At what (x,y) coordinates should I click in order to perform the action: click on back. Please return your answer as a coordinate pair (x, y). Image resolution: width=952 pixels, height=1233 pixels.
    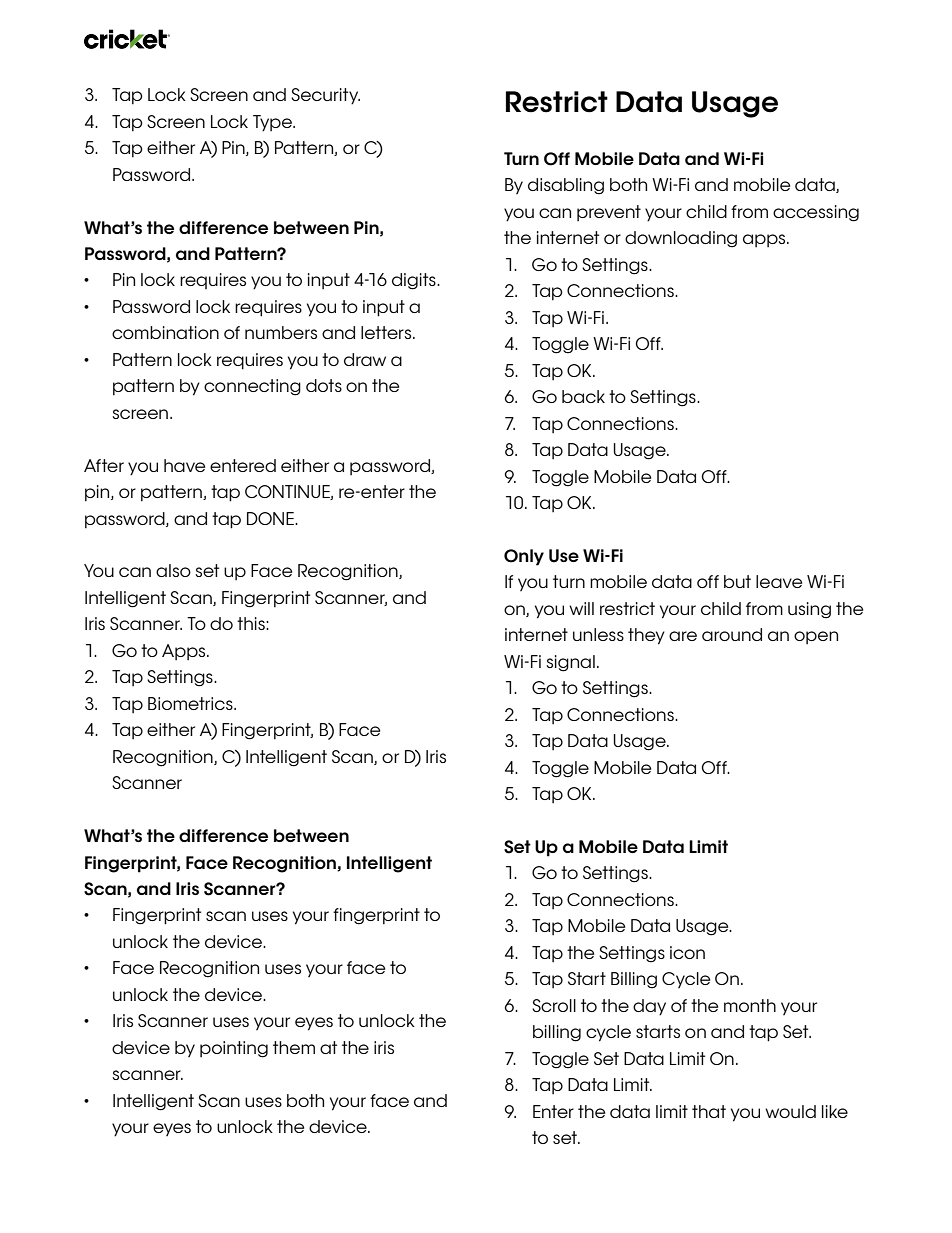
    Looking at the image, I should click on (583, 396).
